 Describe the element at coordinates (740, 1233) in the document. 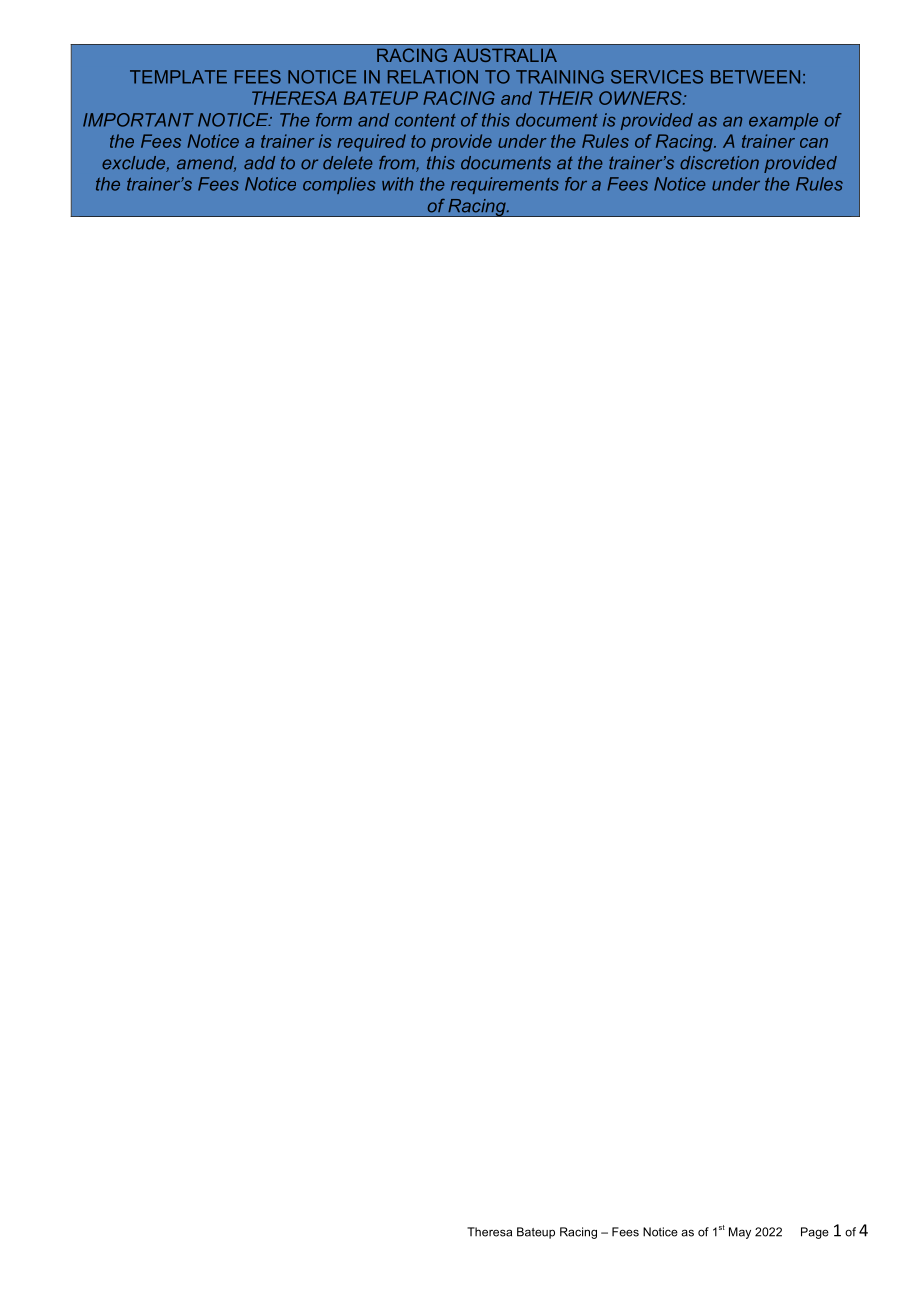

I see `May` at that location.
